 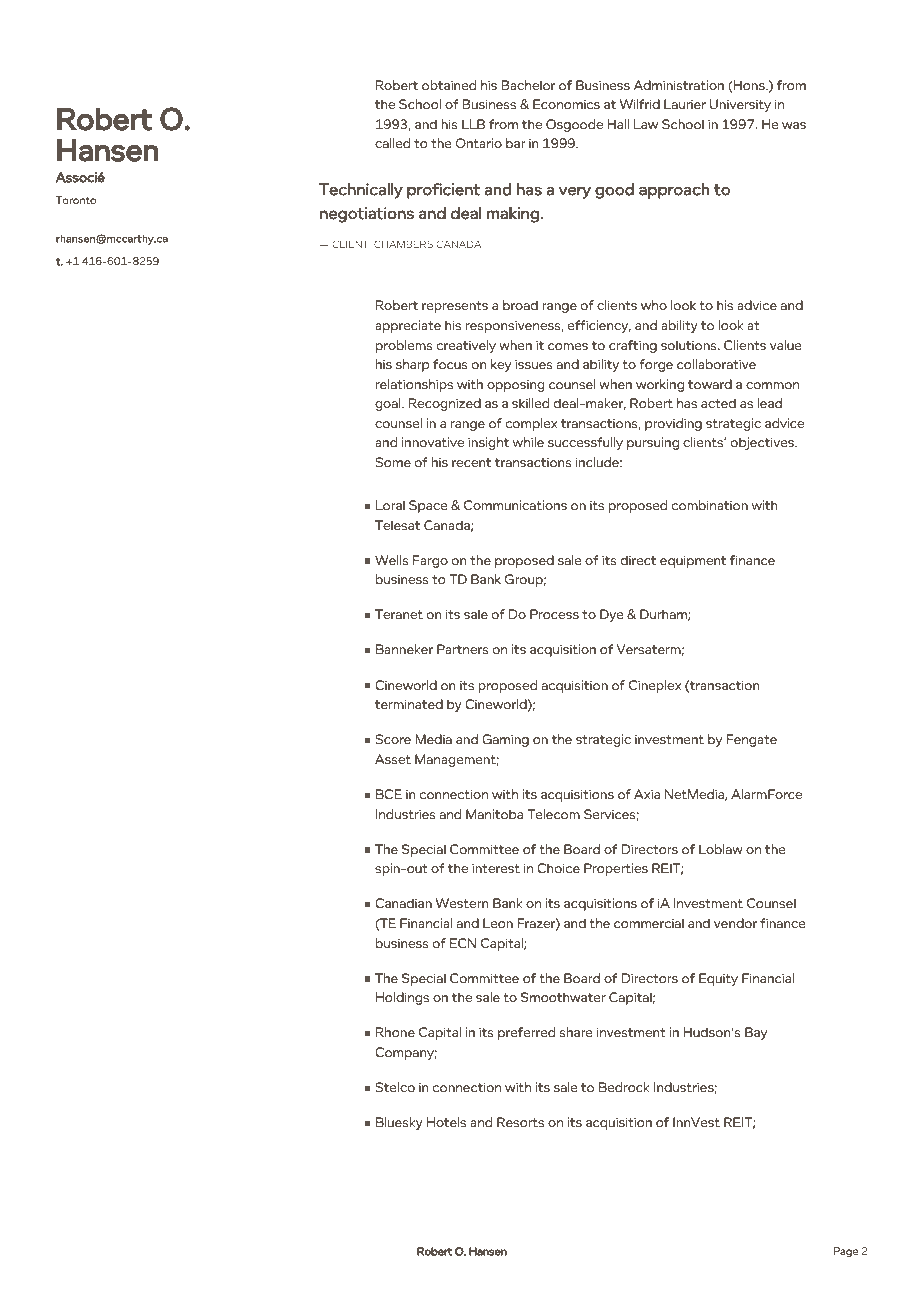 I want to click on Cineplex, so click(x=655, y=686).
